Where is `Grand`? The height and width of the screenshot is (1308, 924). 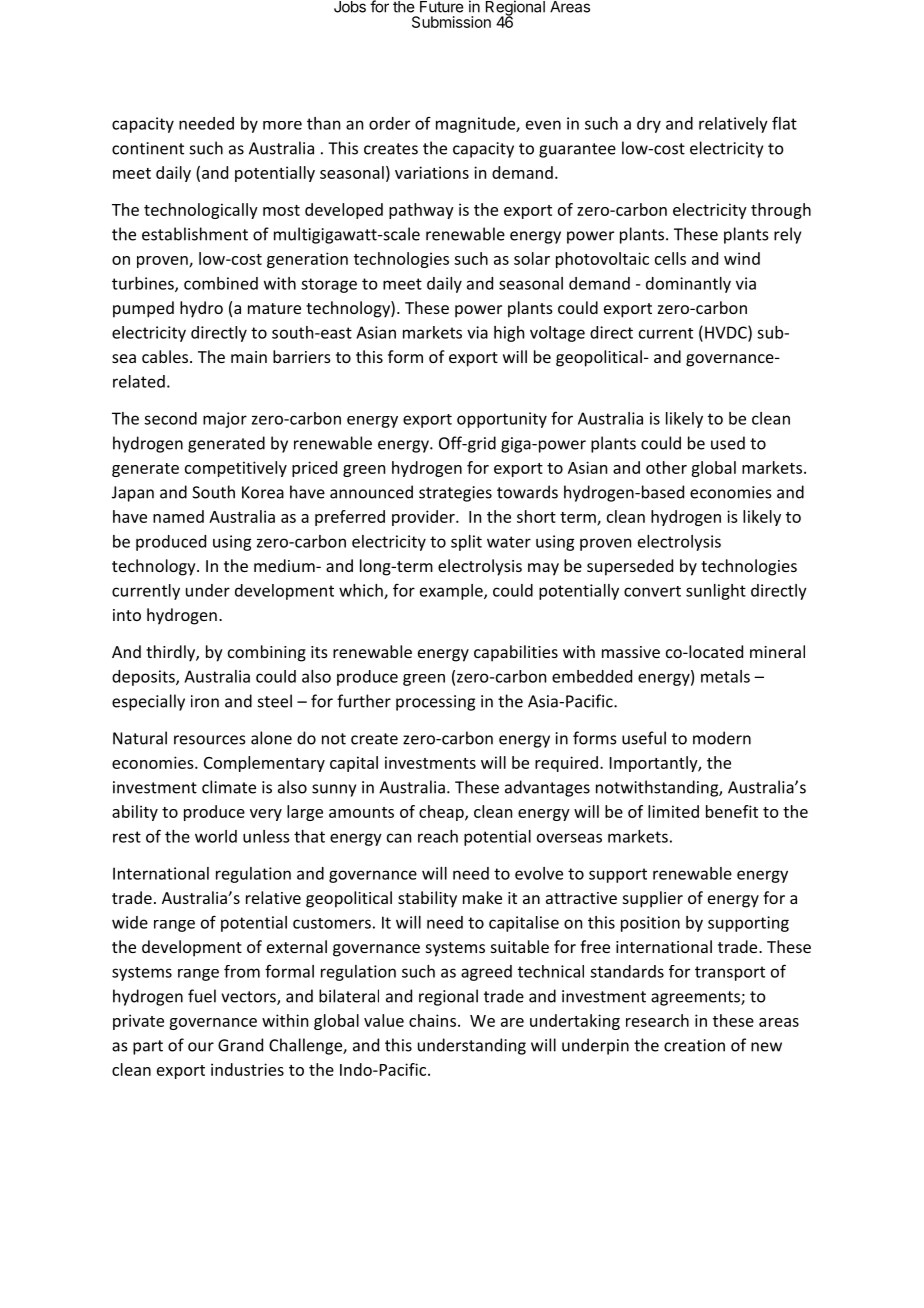 Grand is located at coordinates (240, 1045).
